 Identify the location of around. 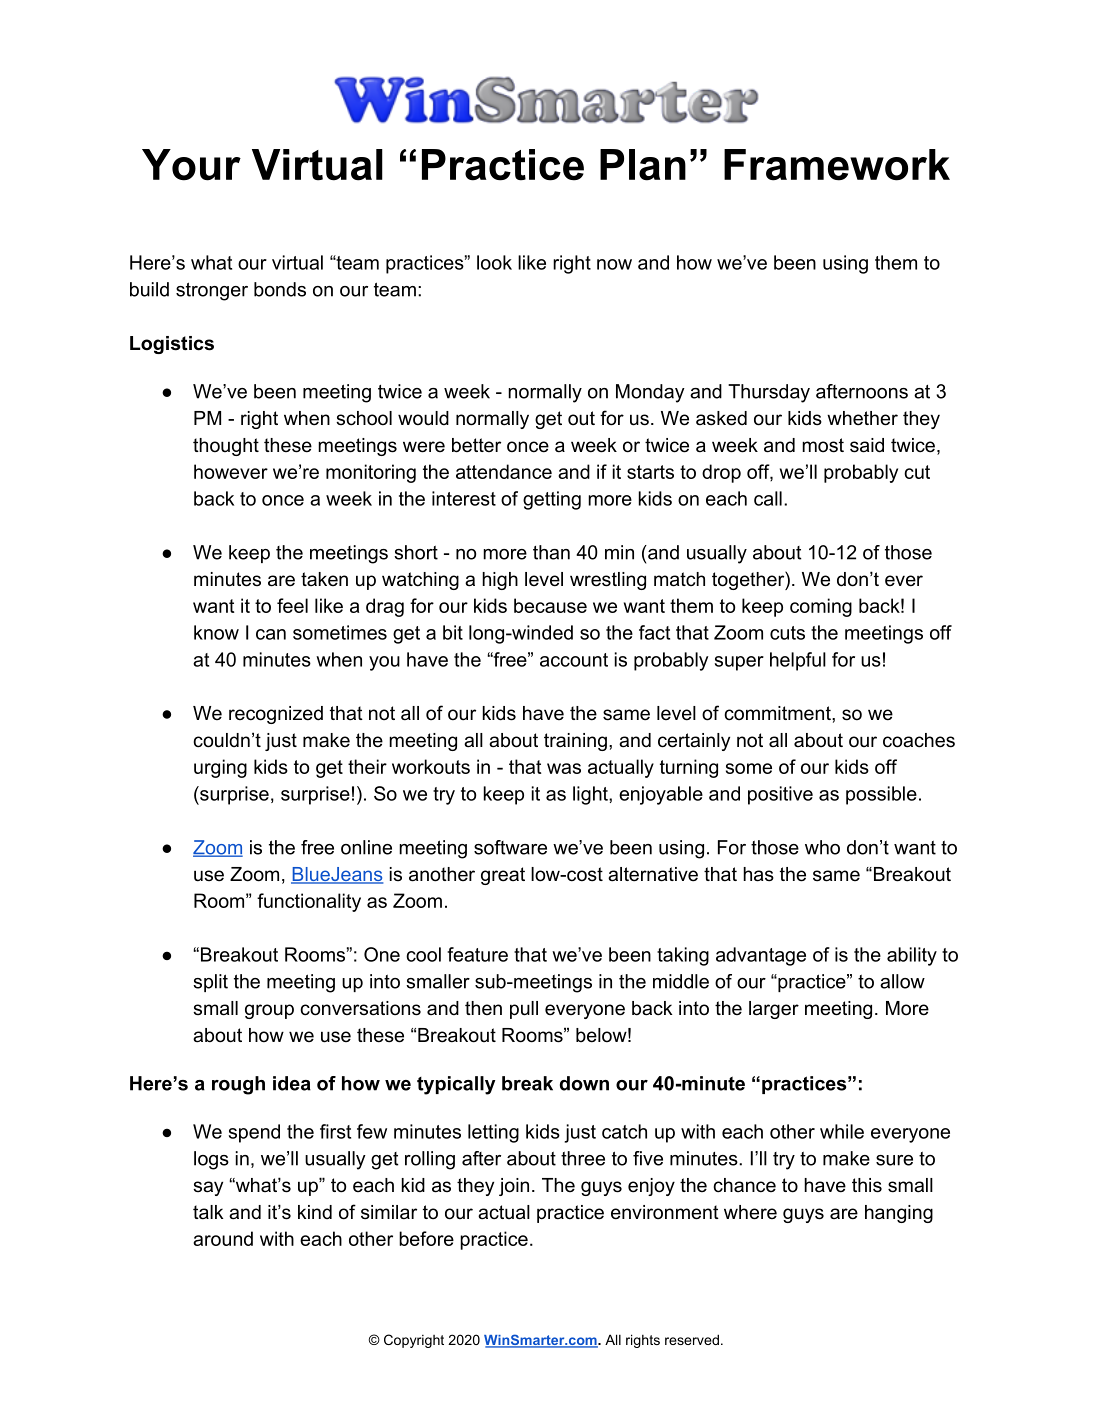
(223, 1238).
